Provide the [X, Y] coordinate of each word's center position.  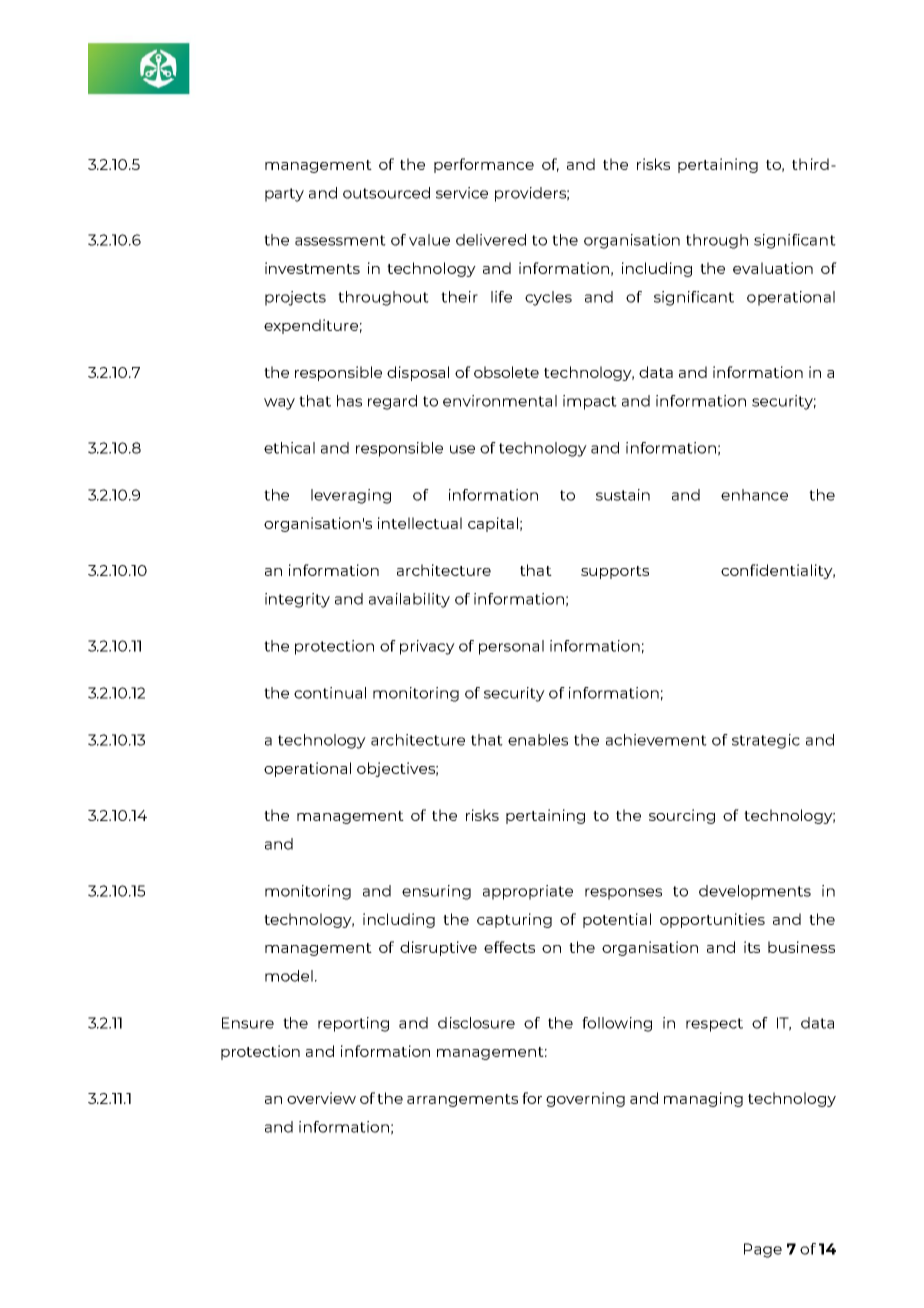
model [289, 976]
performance [484, 165]
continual [330, 693]
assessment [340, 240]
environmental [500, 401]
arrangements [462, 1100]
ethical [289, 448]
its [752, 947]
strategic [766, 741]
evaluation [773, 268]
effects [509, 947]
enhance [754, 495]
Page [763, 1250]
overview [321, 1098]
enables [538, 740]
